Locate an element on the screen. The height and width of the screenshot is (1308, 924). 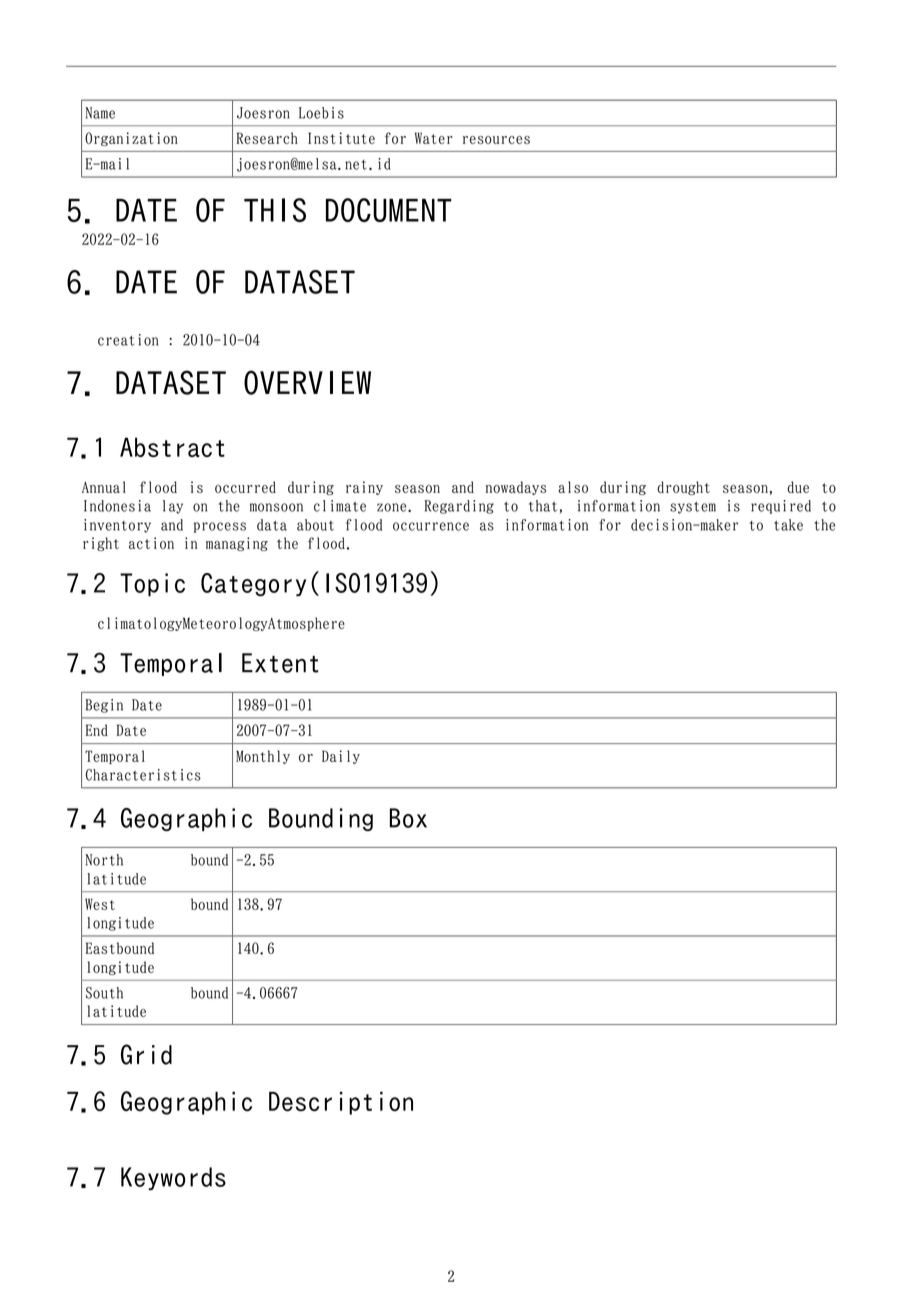
action is located at coordinates (151, 543).
